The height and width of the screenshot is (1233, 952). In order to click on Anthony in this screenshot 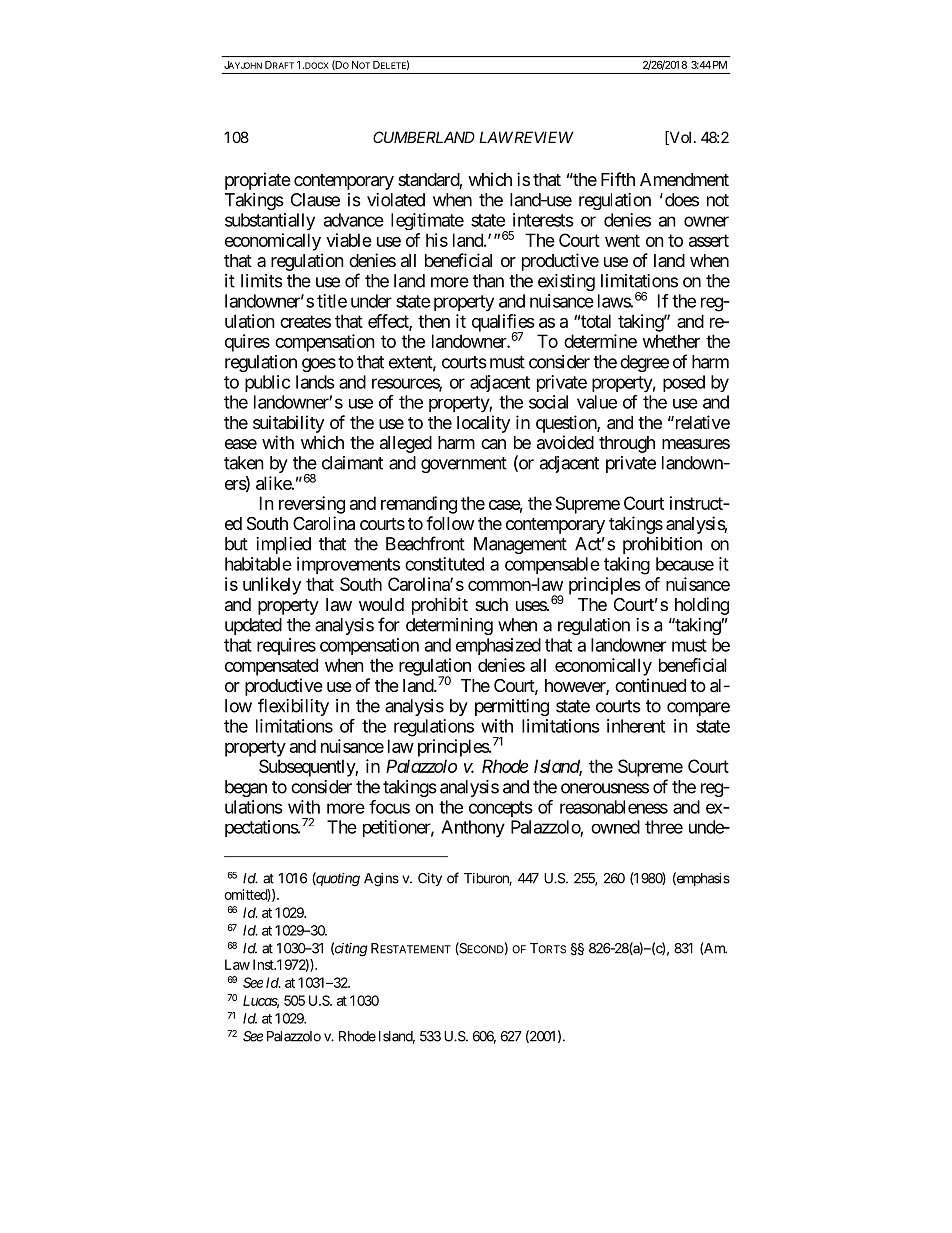, I will do `click(473, 829)`.
